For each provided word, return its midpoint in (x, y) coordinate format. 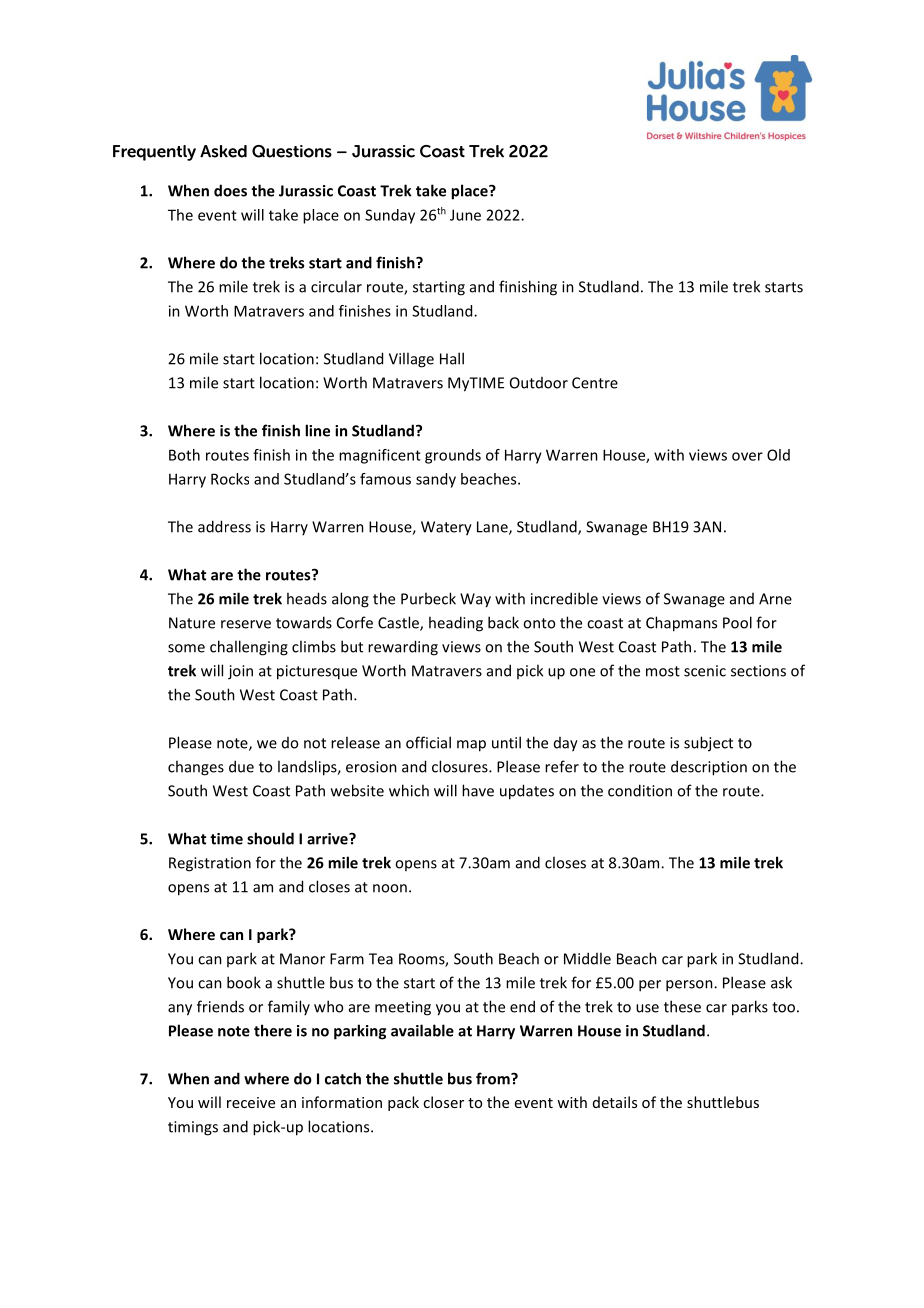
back (503, 622)
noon (390, 888)
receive (251, 1102)
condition (640, 790)
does (230, 190)
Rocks (230, 479)
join (240, 672)
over (747, 456)
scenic (705, 671)
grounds (453, 456)
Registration (210, 864)
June (465, 215)
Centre (595, 383)
